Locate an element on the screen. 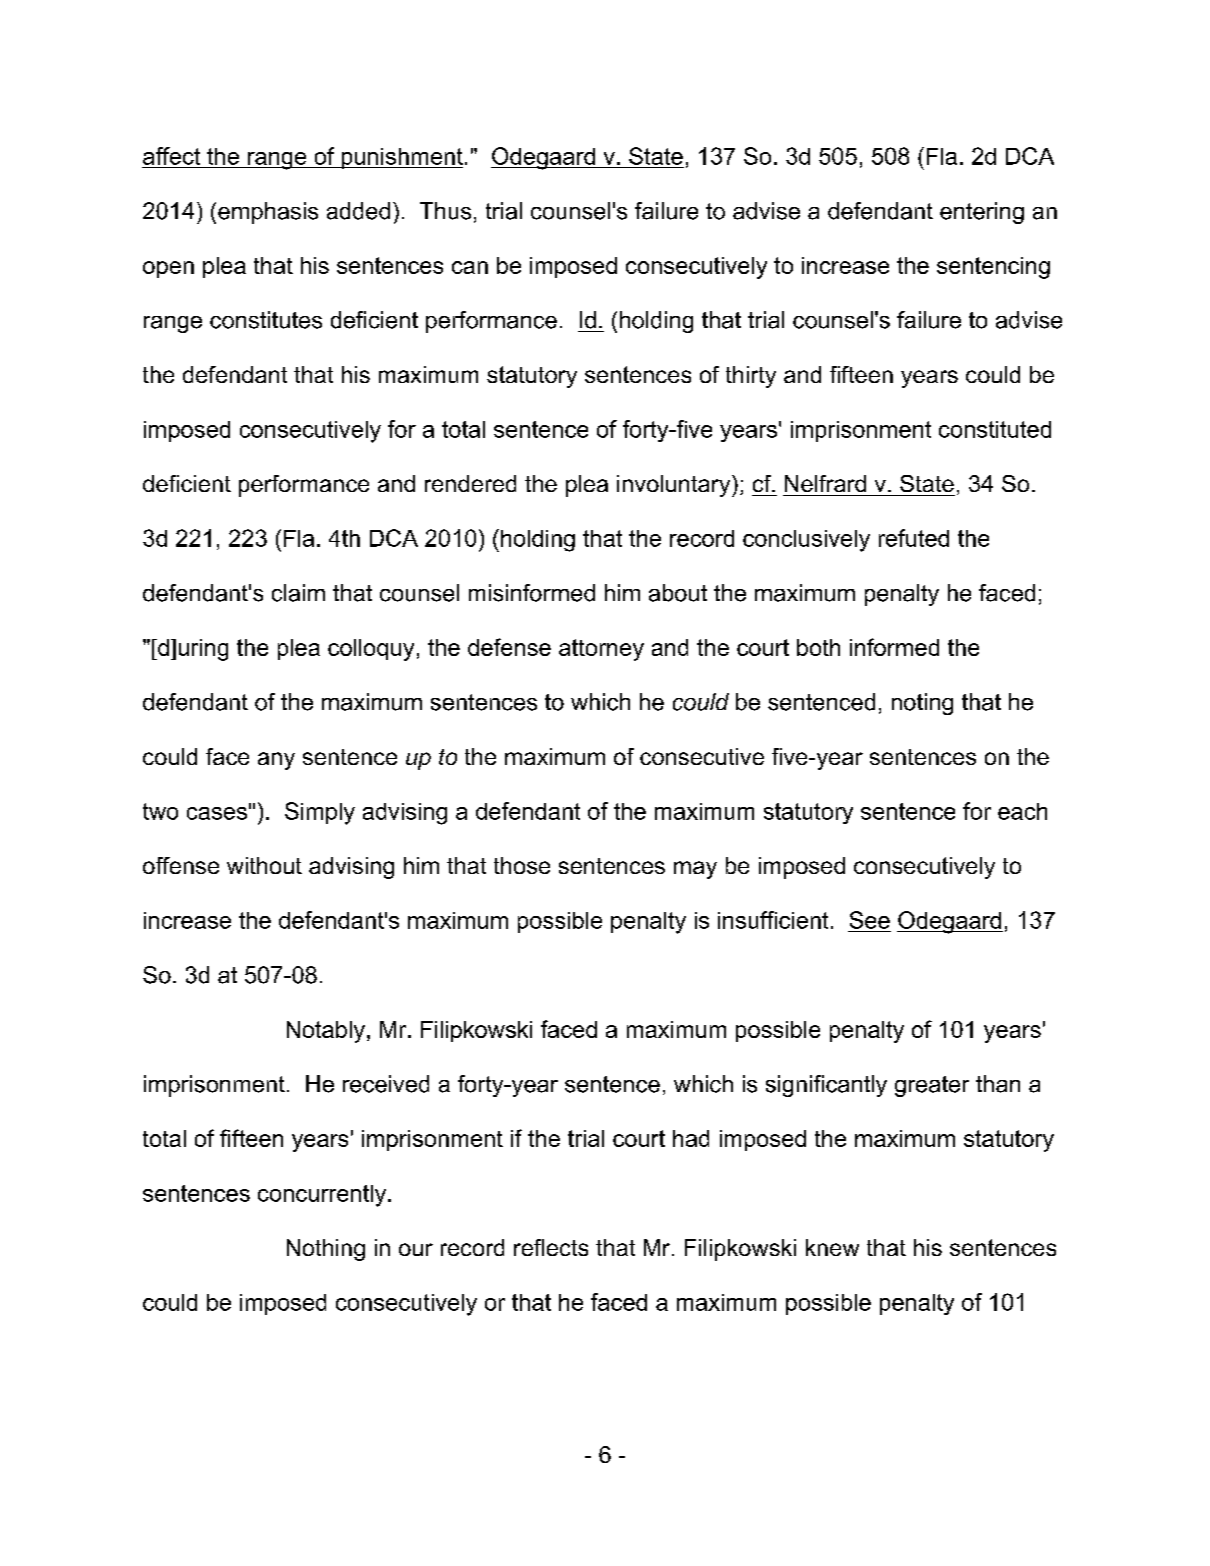  emphasis is located at coordinates (268, 213).
